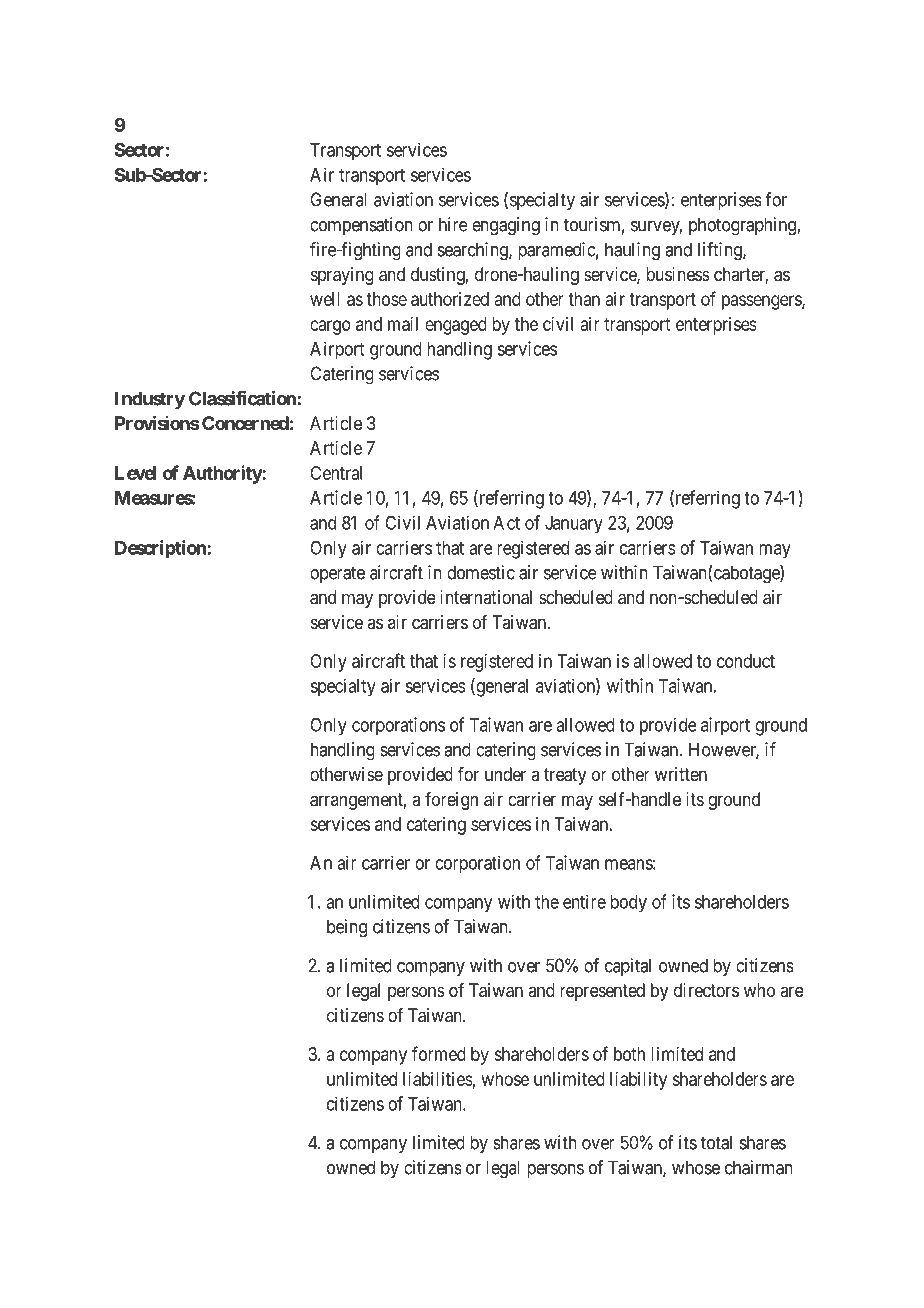 The height and width of the screenshot is (1308, 924). Describe the element at coordinates (161, 549) in the screenshot. I see `Description` at that location.
